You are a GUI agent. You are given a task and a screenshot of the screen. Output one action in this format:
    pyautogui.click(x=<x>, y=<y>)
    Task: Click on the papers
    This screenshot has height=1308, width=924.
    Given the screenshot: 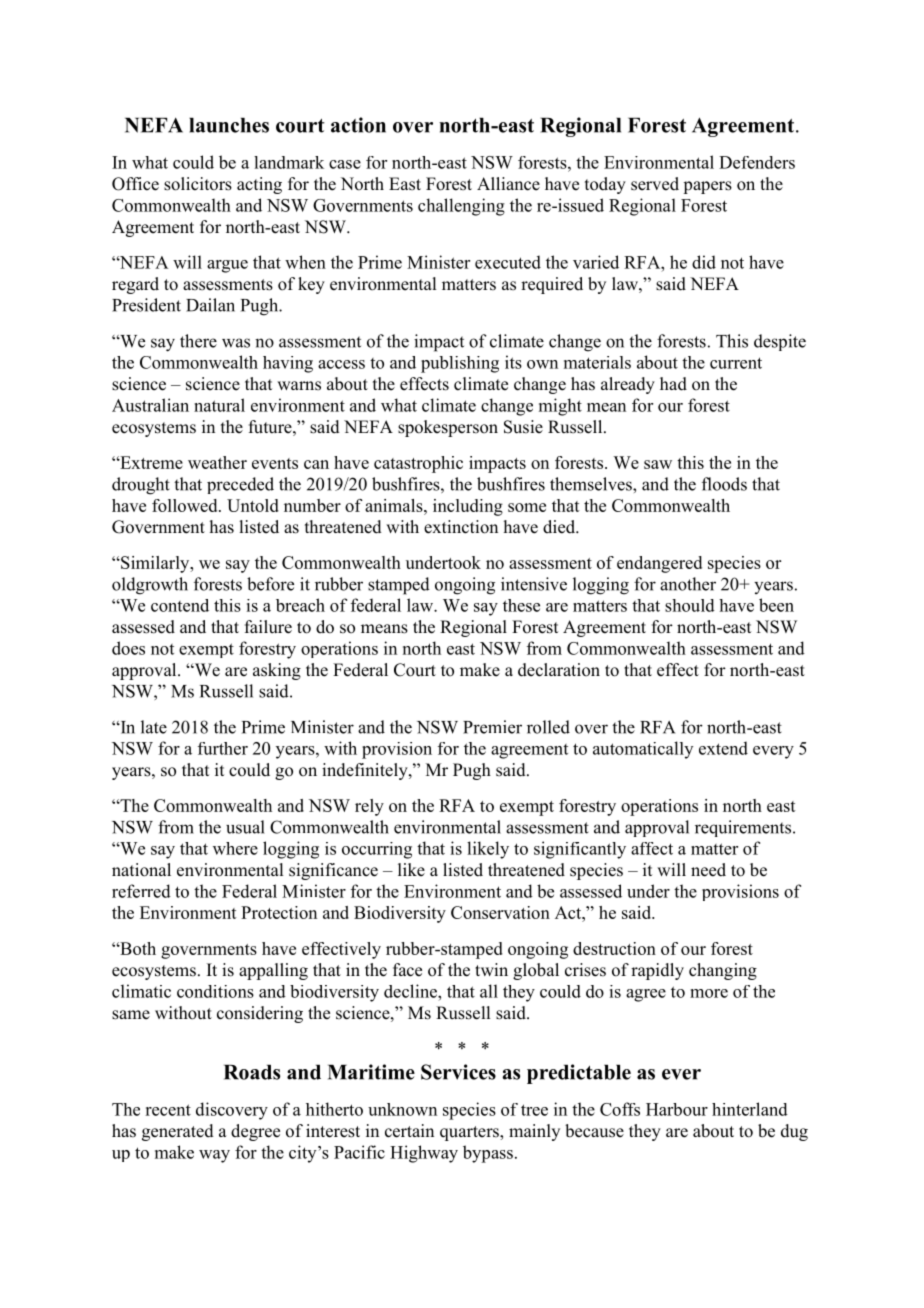 What is the action you would take?
    pyautogui.click(x=707, y=187)
